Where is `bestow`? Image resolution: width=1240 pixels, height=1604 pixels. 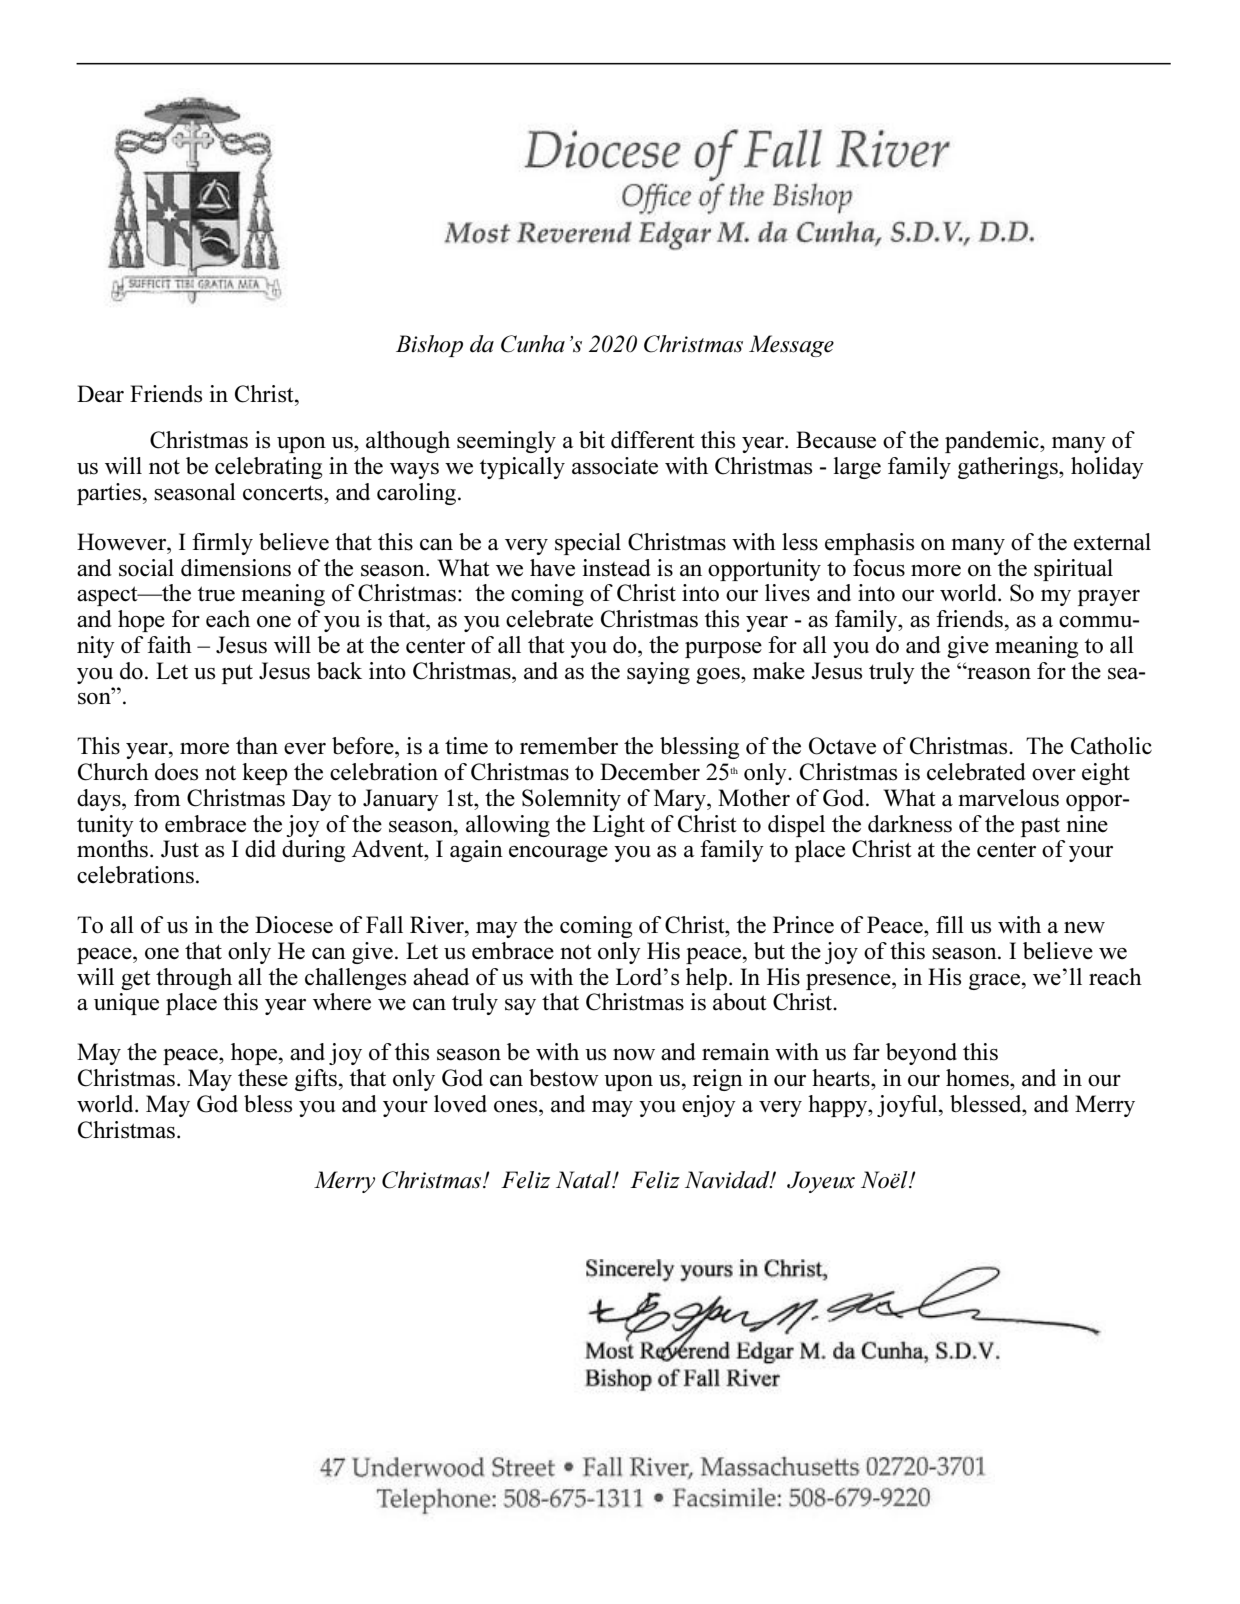
bestow is located at coordinates (564, 1078).
